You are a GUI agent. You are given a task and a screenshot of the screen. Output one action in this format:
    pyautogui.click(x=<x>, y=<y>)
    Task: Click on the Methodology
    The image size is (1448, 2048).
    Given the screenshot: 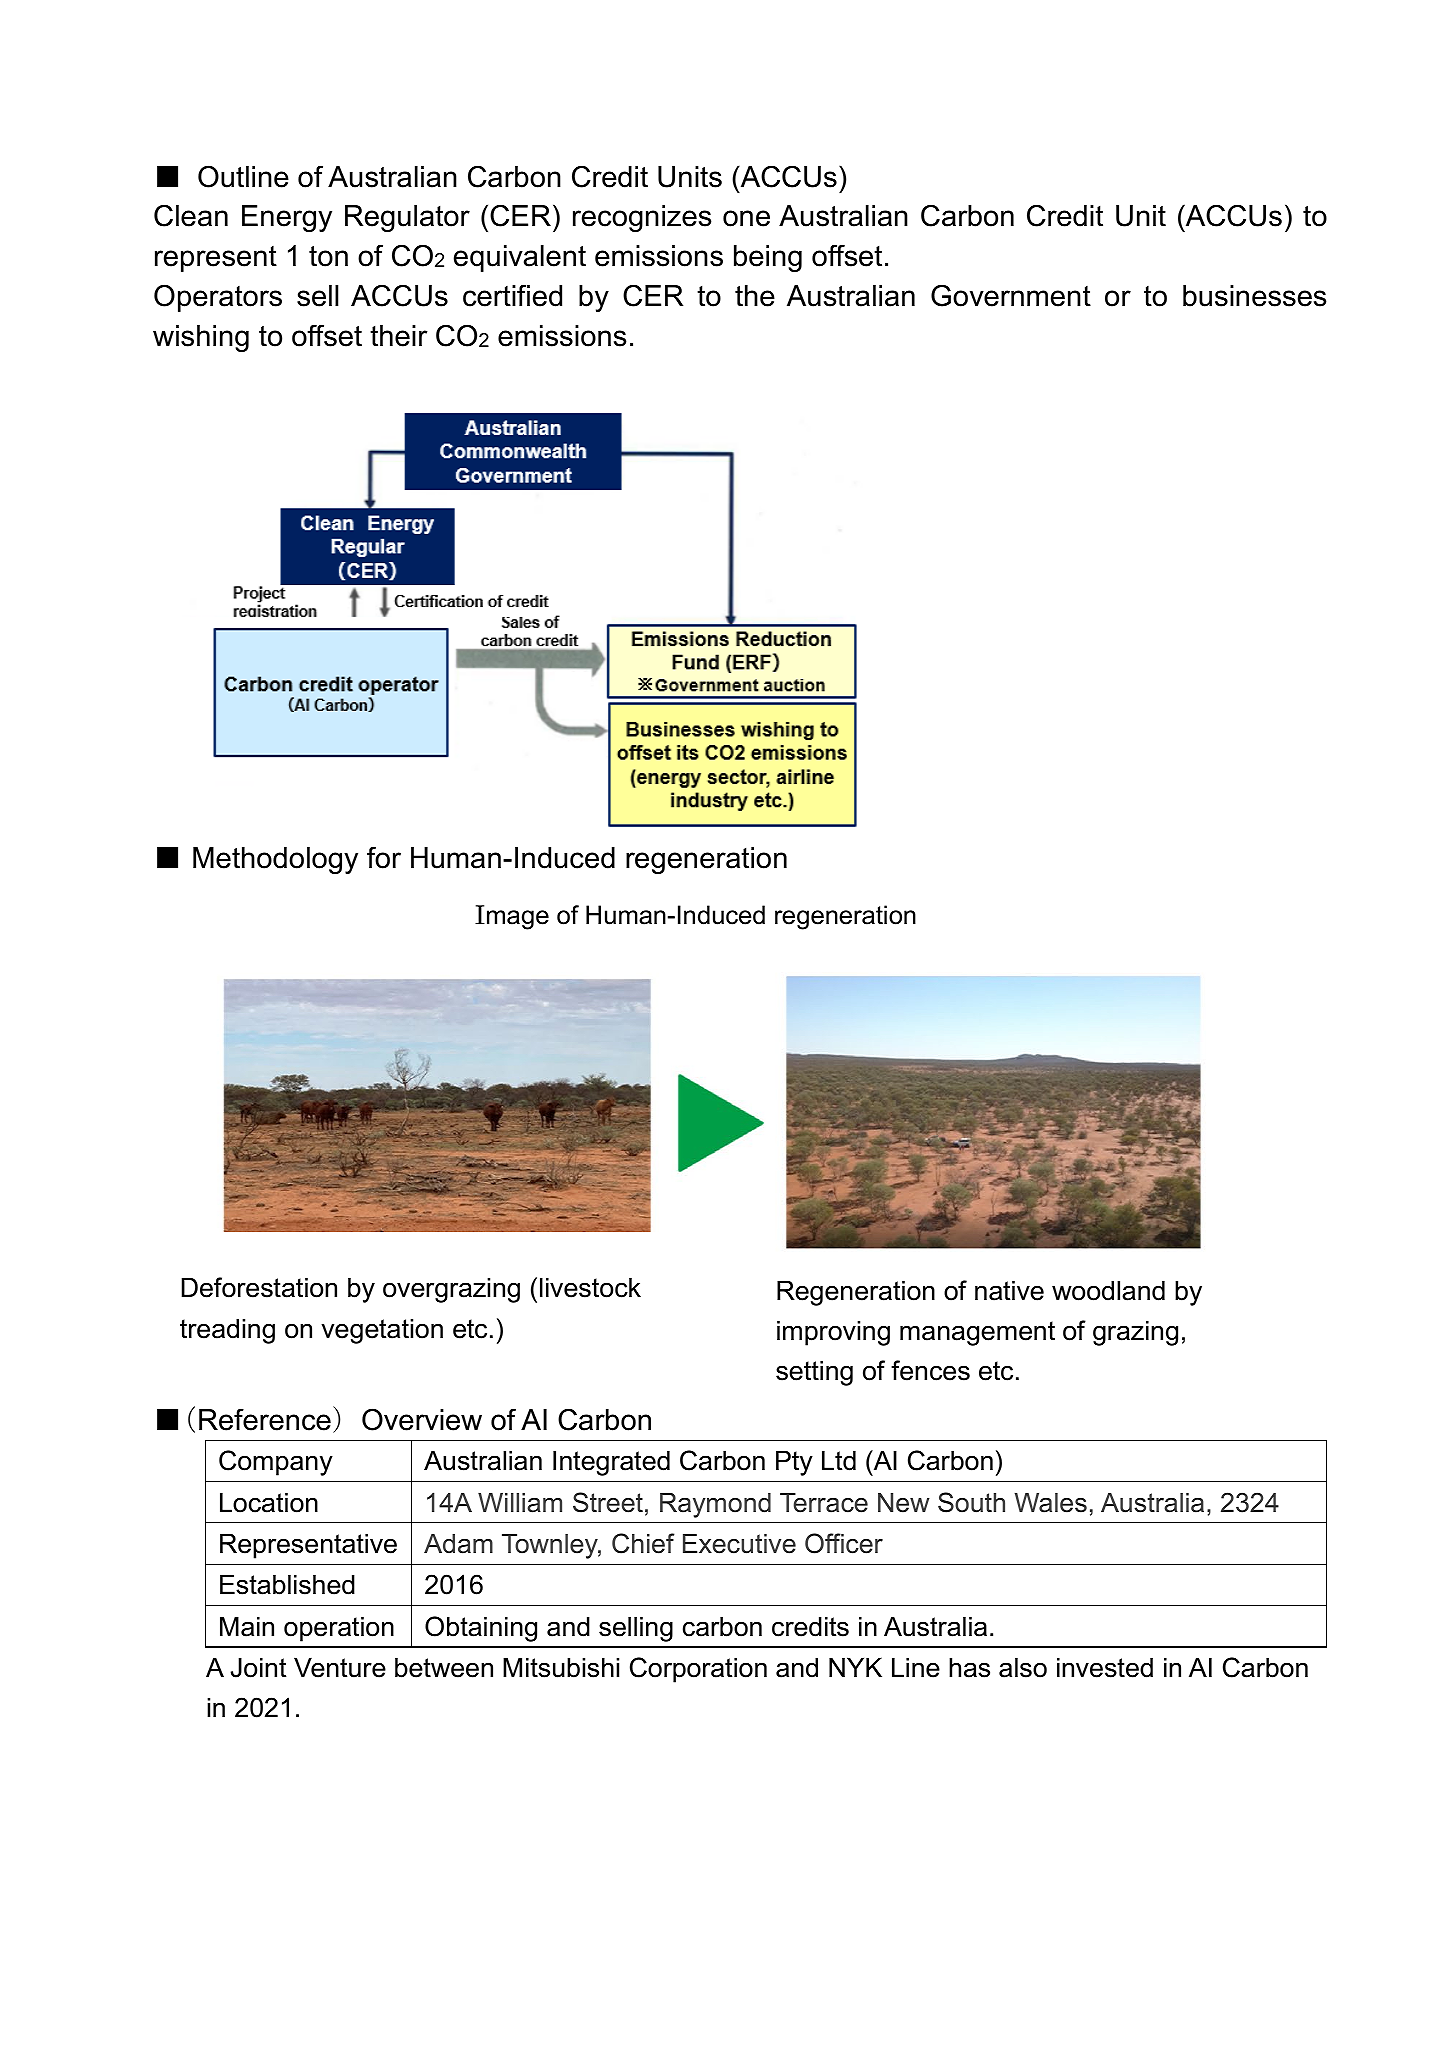 What is the action you would take?
    pyautogui.click(x=275, y=860)
